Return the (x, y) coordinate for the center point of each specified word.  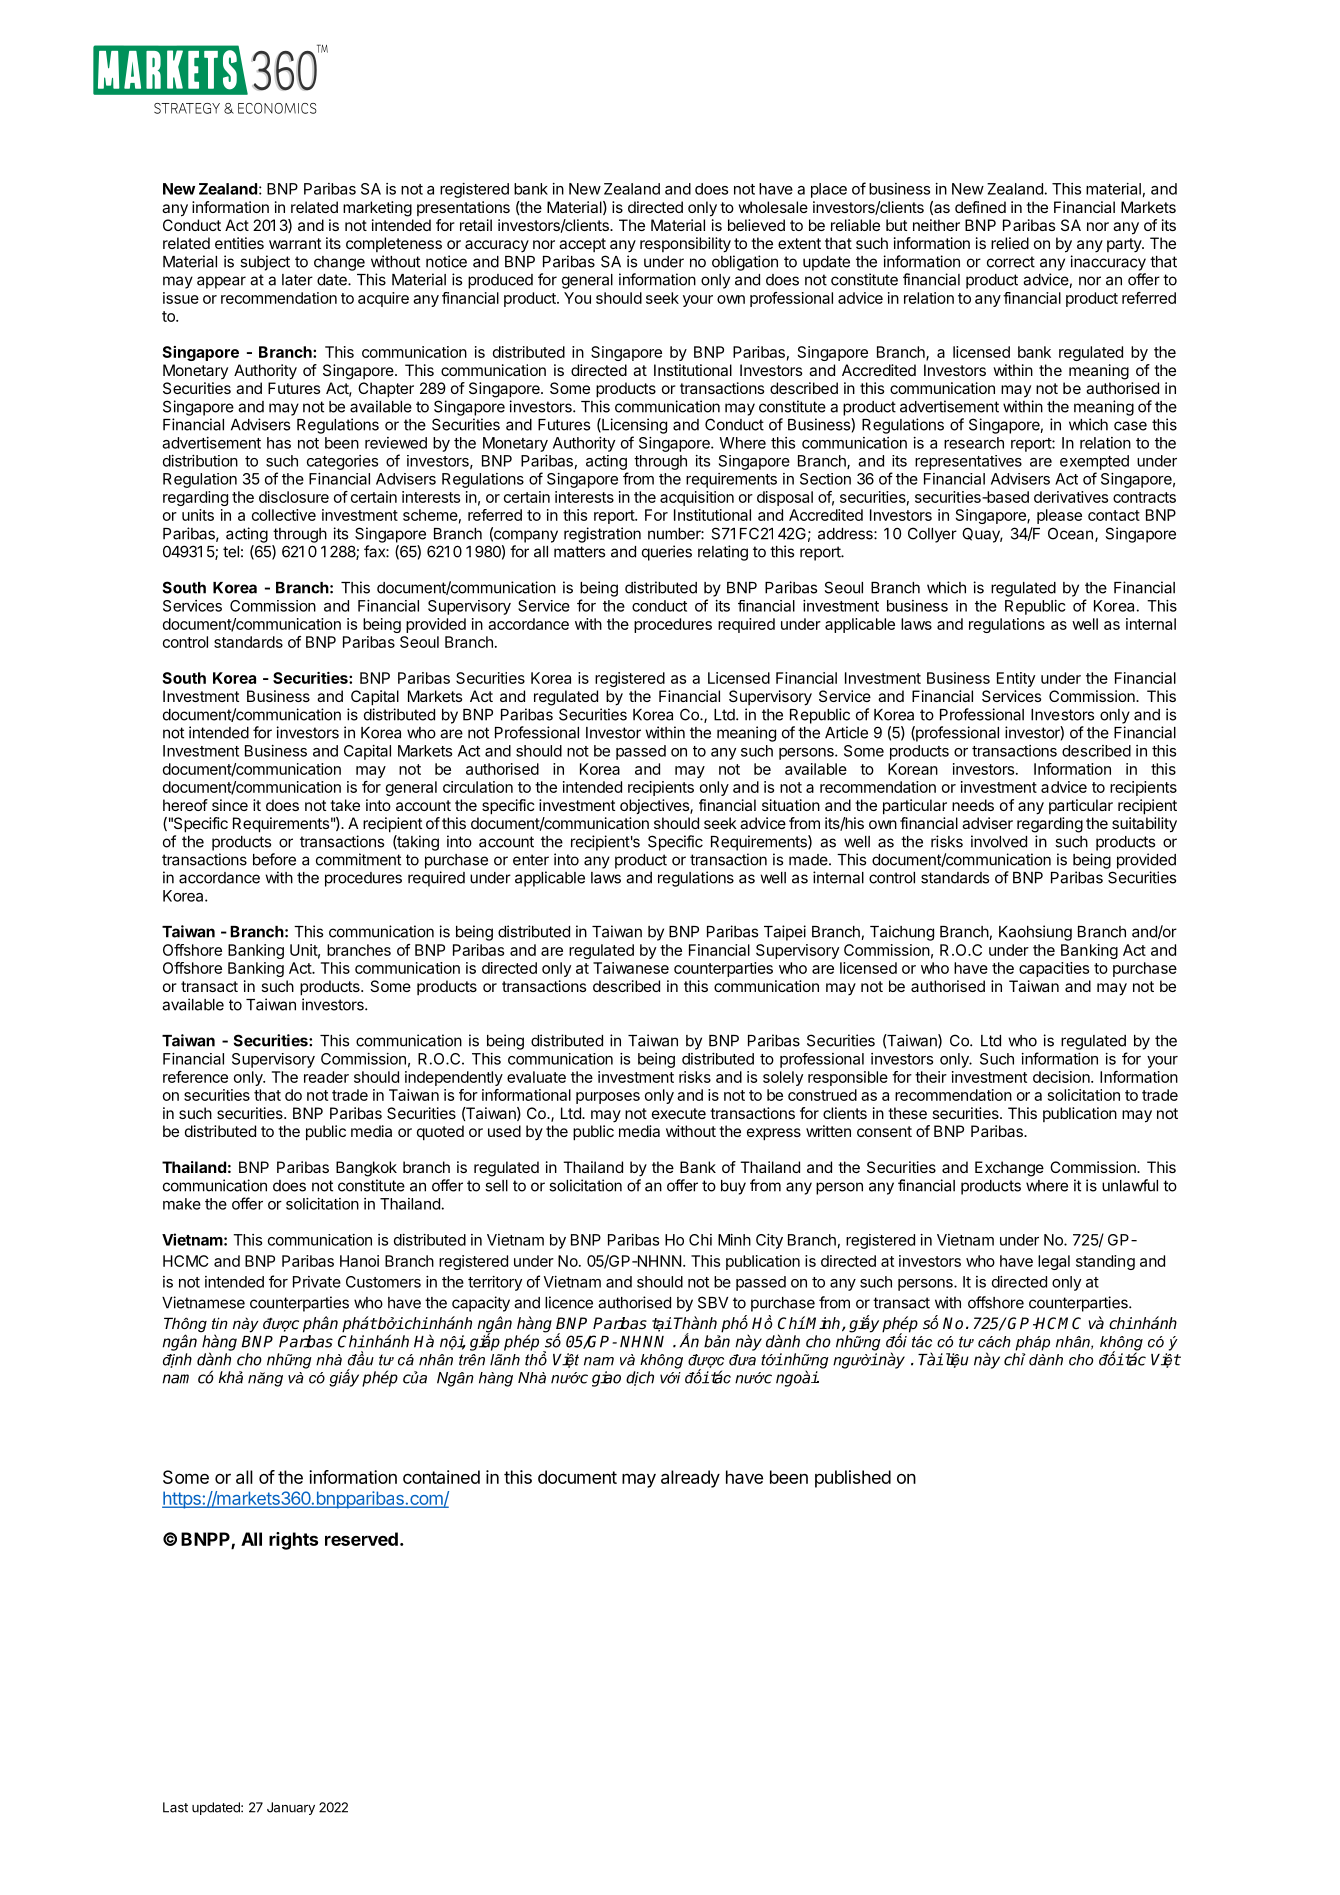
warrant (295, 243)
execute (679, 1113)
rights (293, 1541)
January (291, 1808)
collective (284, 515)
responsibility (685, 245)
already (690, 1479)
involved (999, 841)
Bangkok (366, 1169)
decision (1062, 1077)
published (853, 1479)
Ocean (1070, 533)
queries (667, 553)
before (274, 859)
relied (1010, 243)
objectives (655, 806)
